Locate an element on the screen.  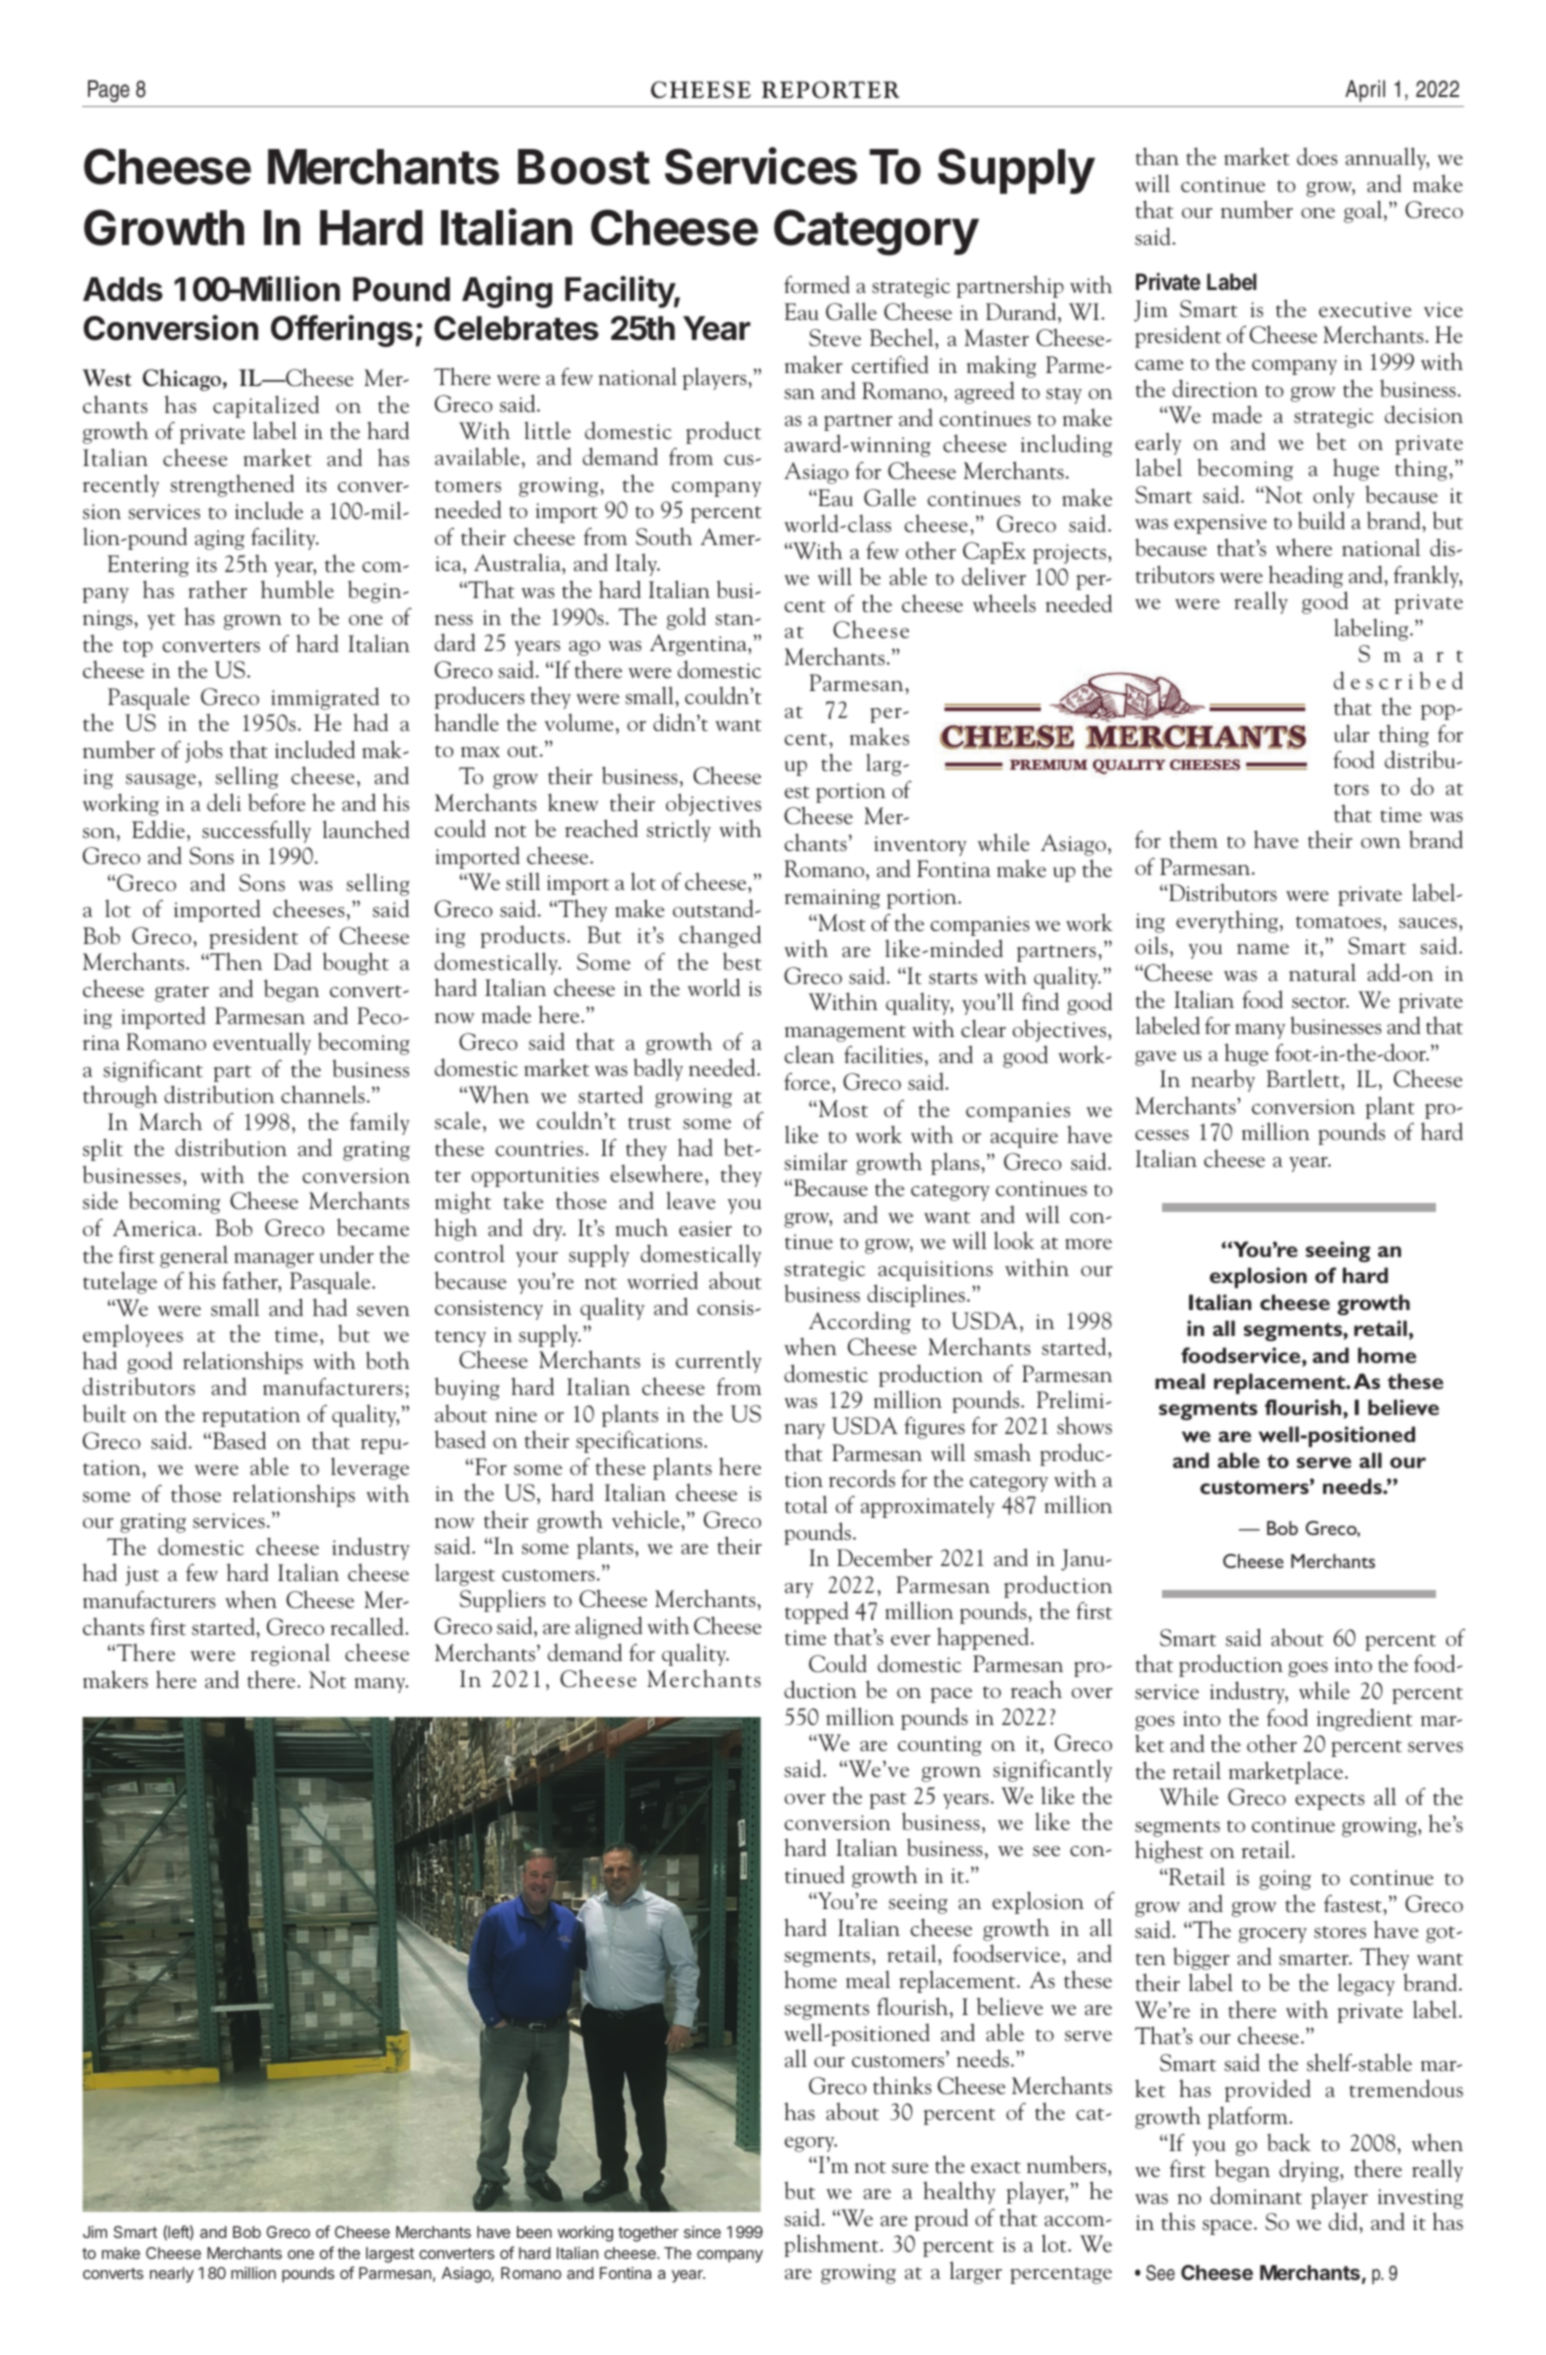
dominant is located at coordinates (1256, 2195).
